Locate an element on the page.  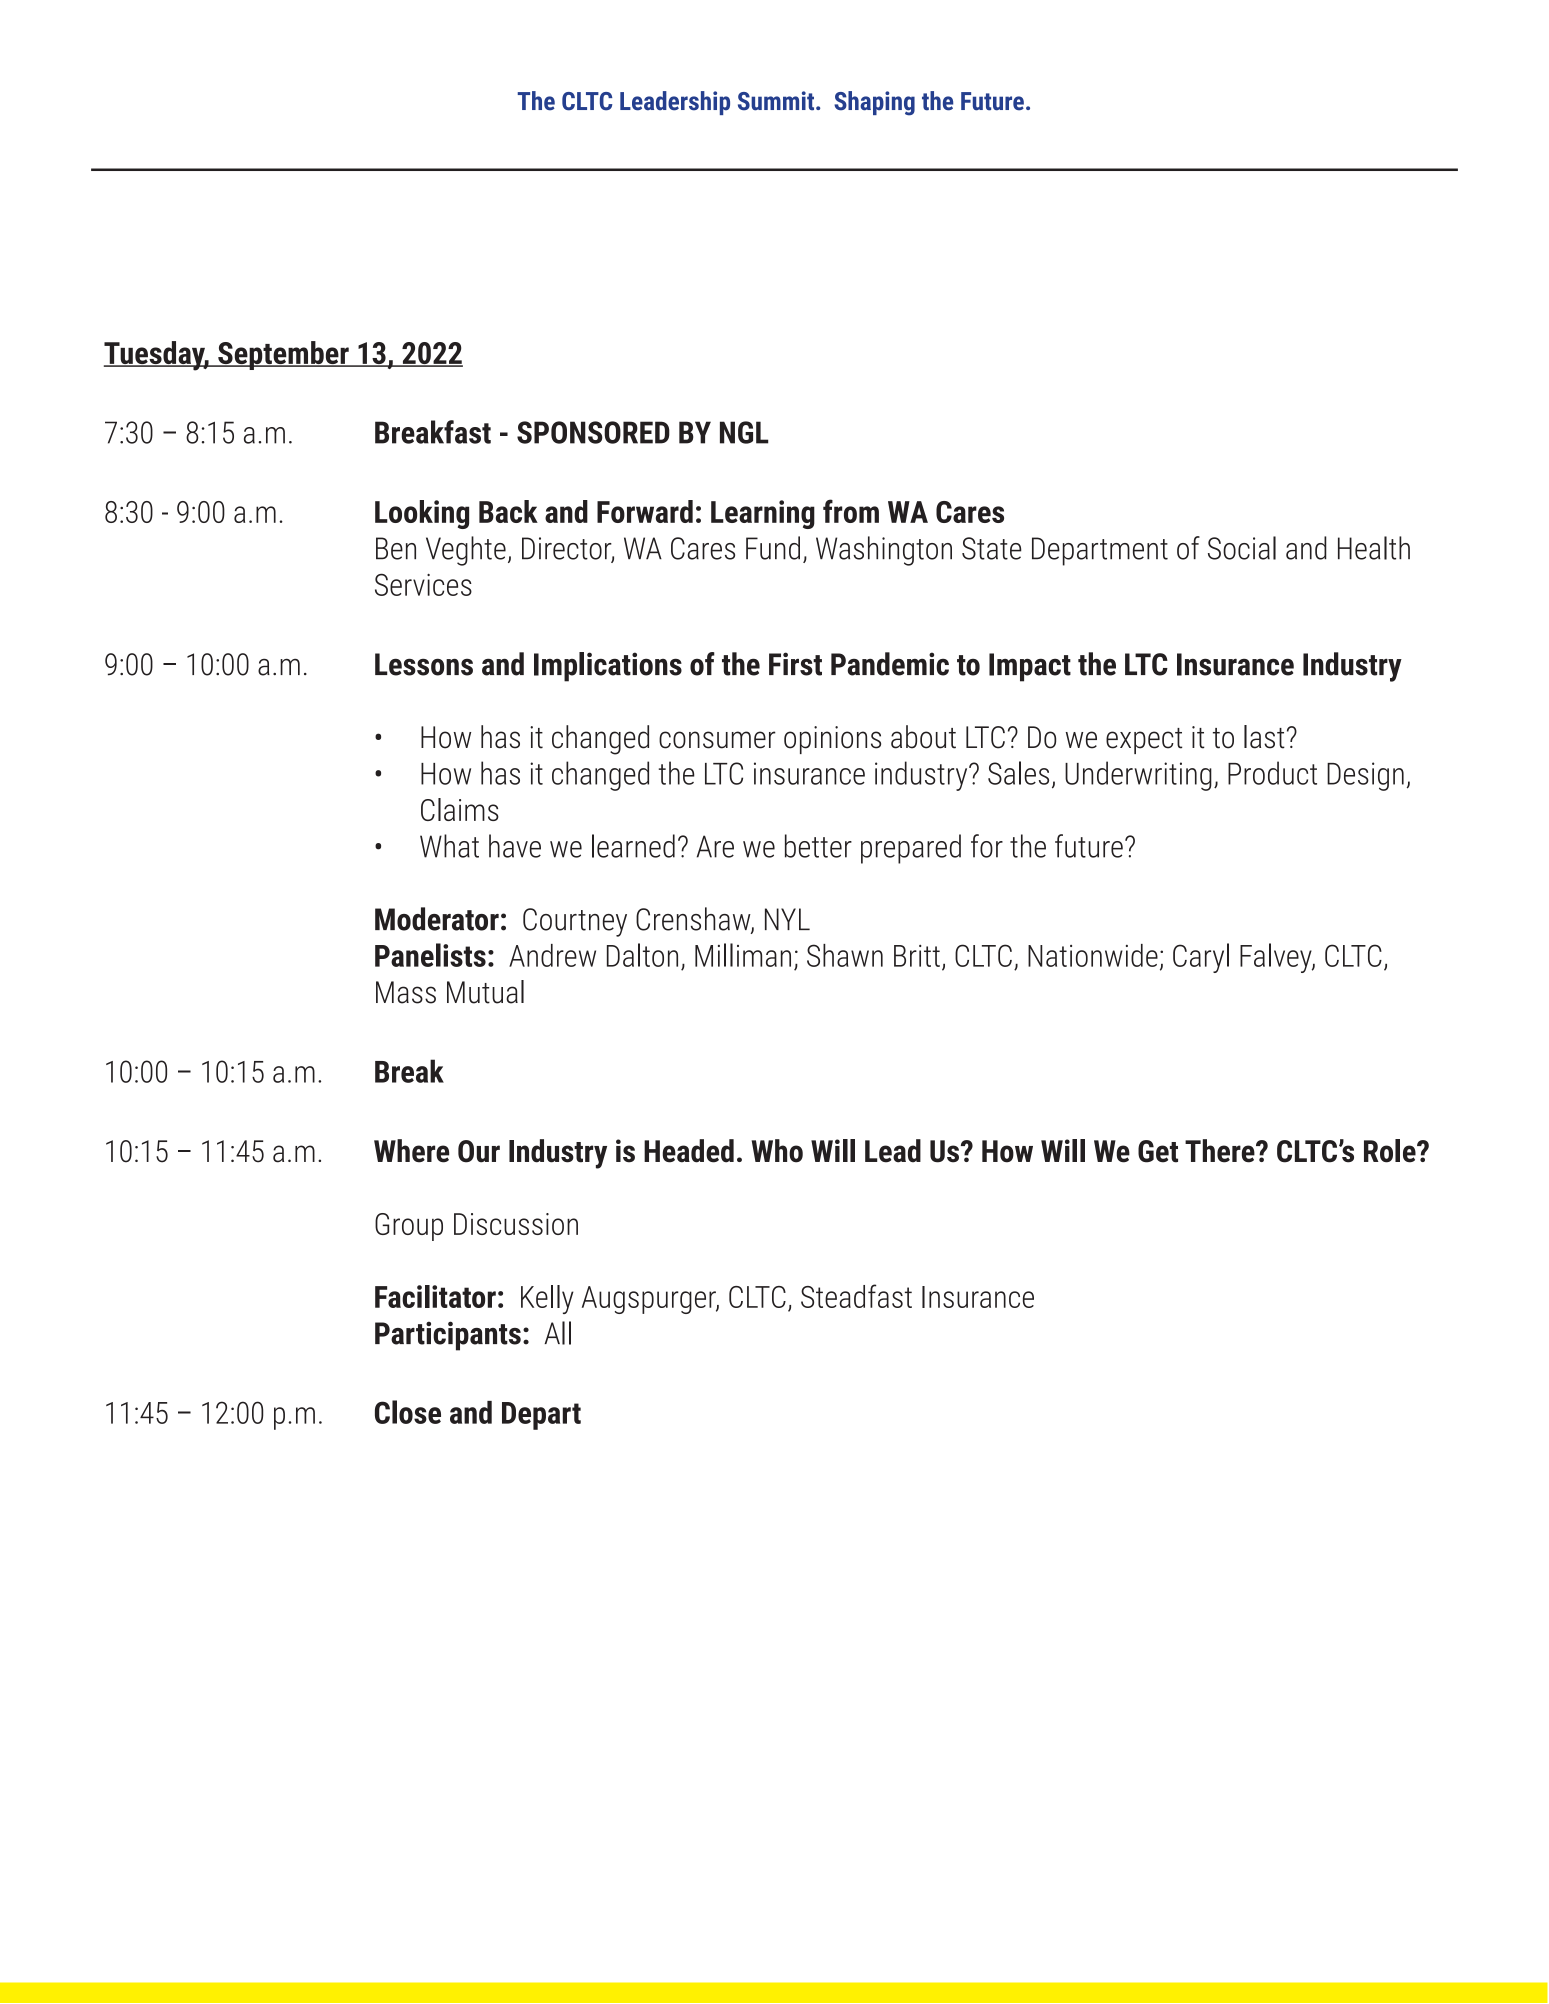
Close is located at coordinates (408, 1412).
